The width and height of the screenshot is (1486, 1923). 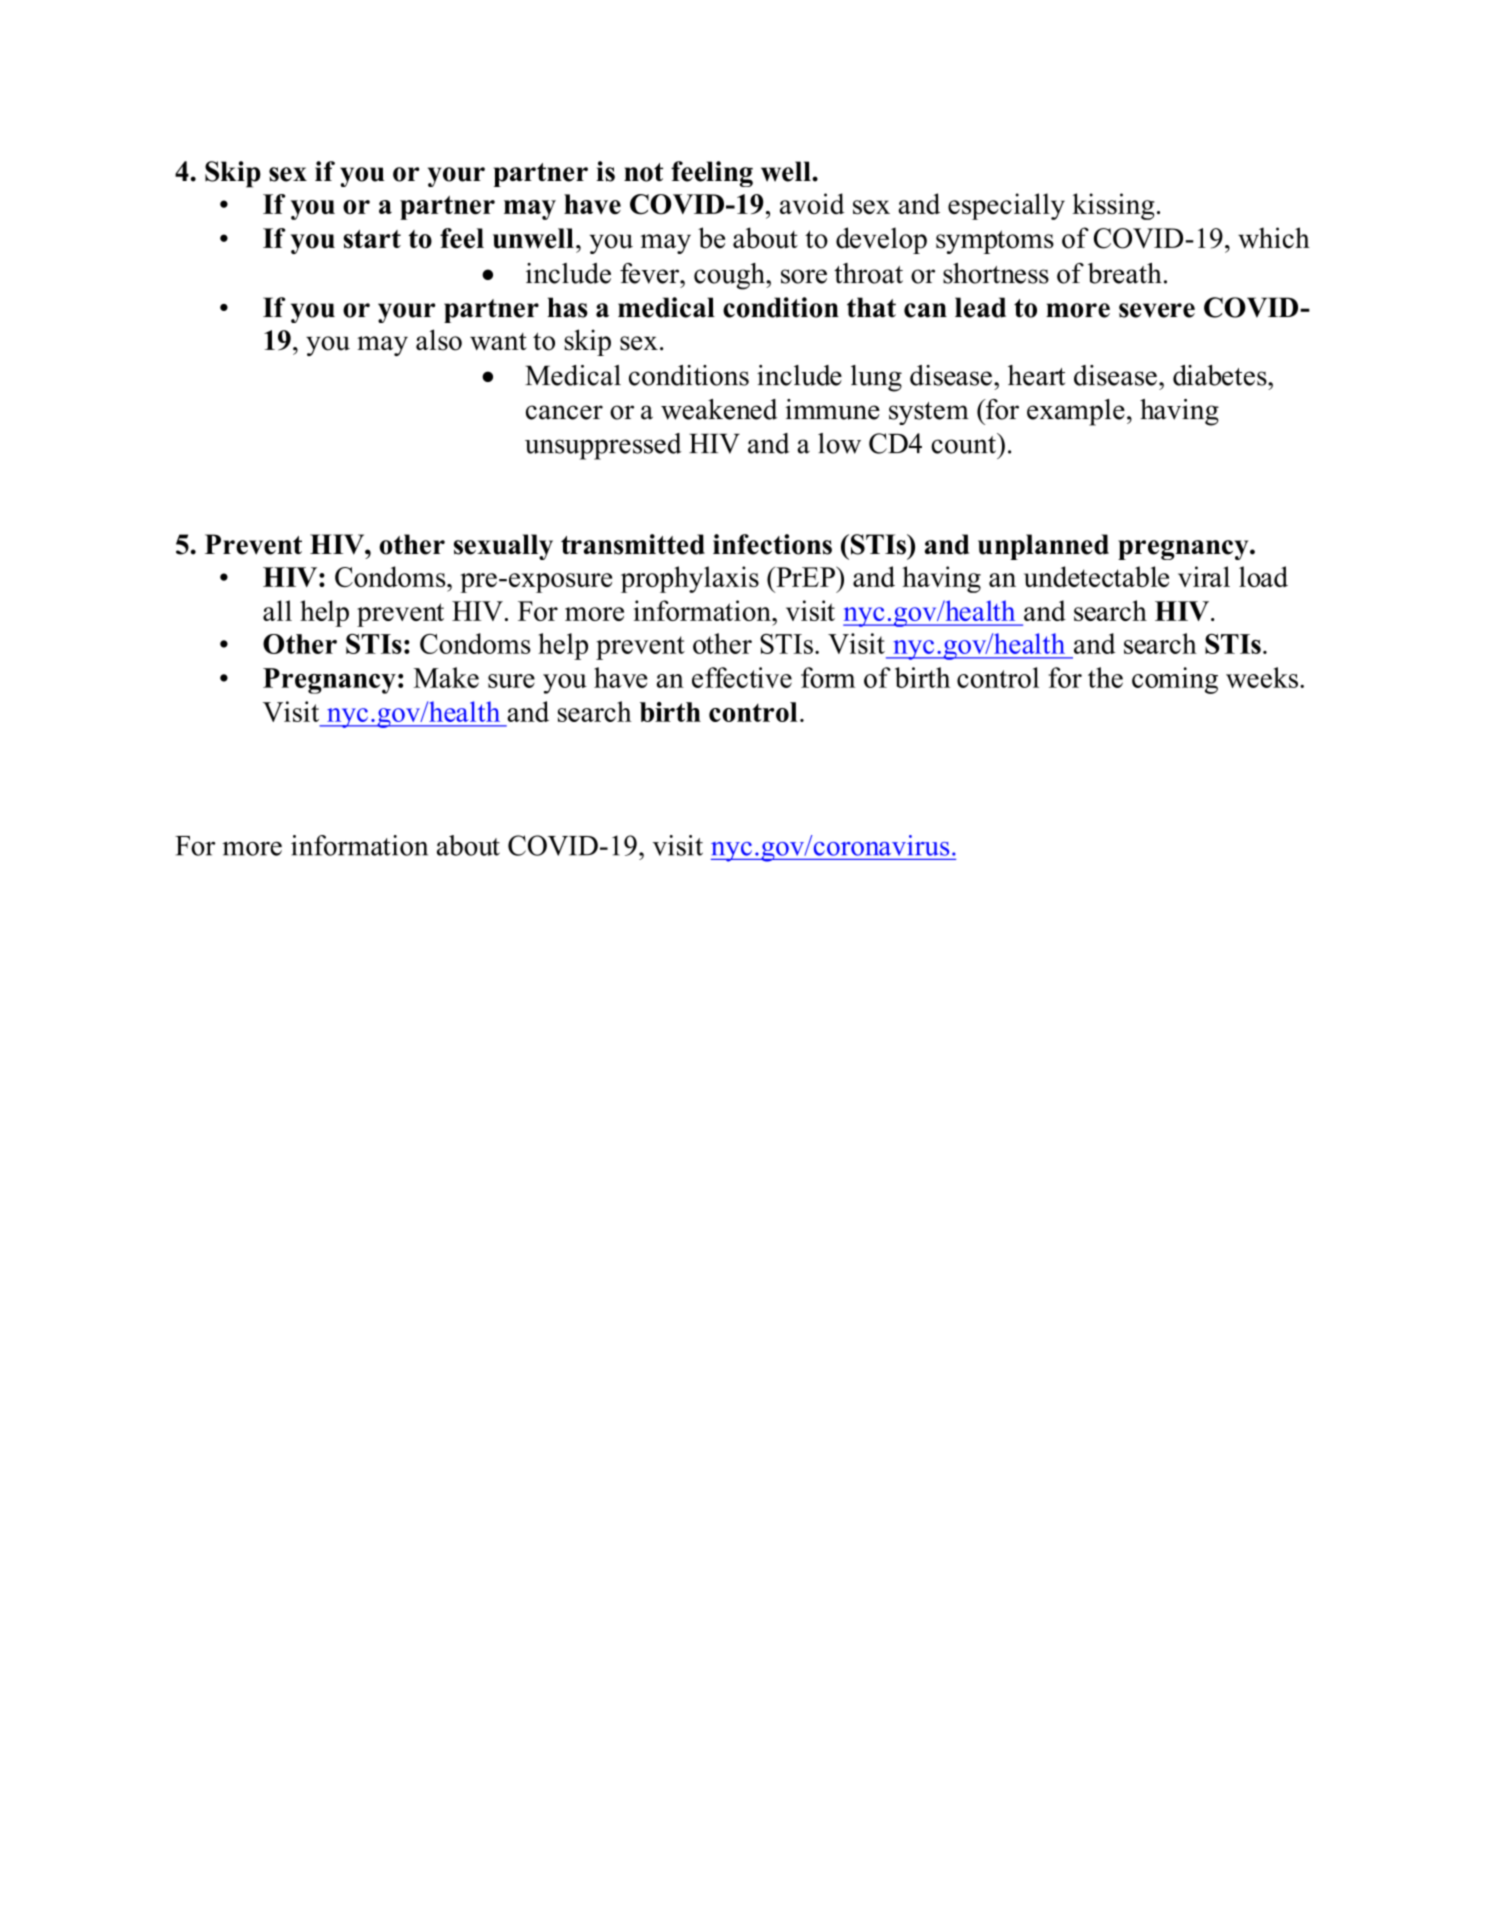 What do you see at coordinates (1076, 412) in the screenshot?
I see `example` at bounding box center [1076, 412].
